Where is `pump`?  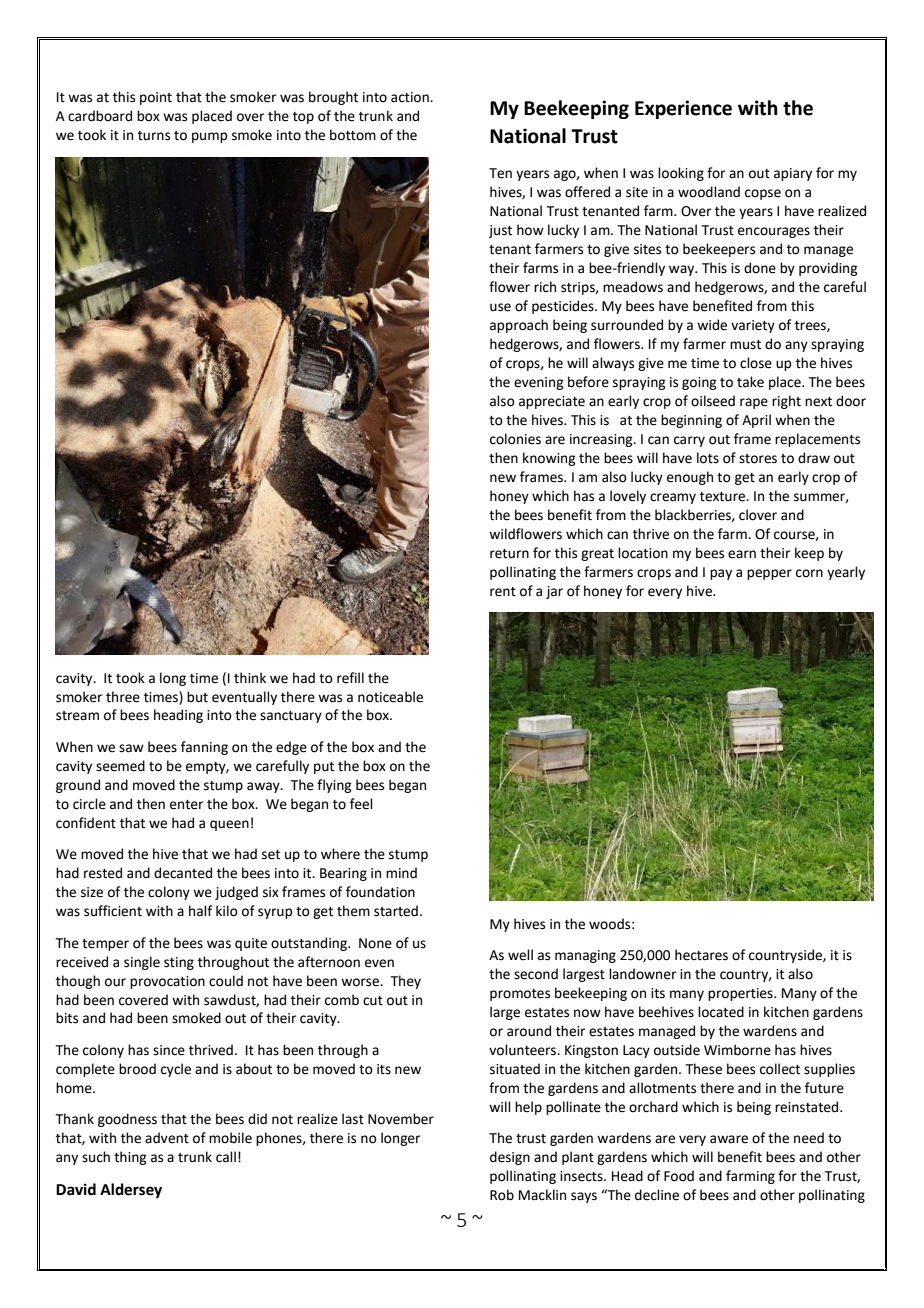
pump is located at coordinates (209, 137).
